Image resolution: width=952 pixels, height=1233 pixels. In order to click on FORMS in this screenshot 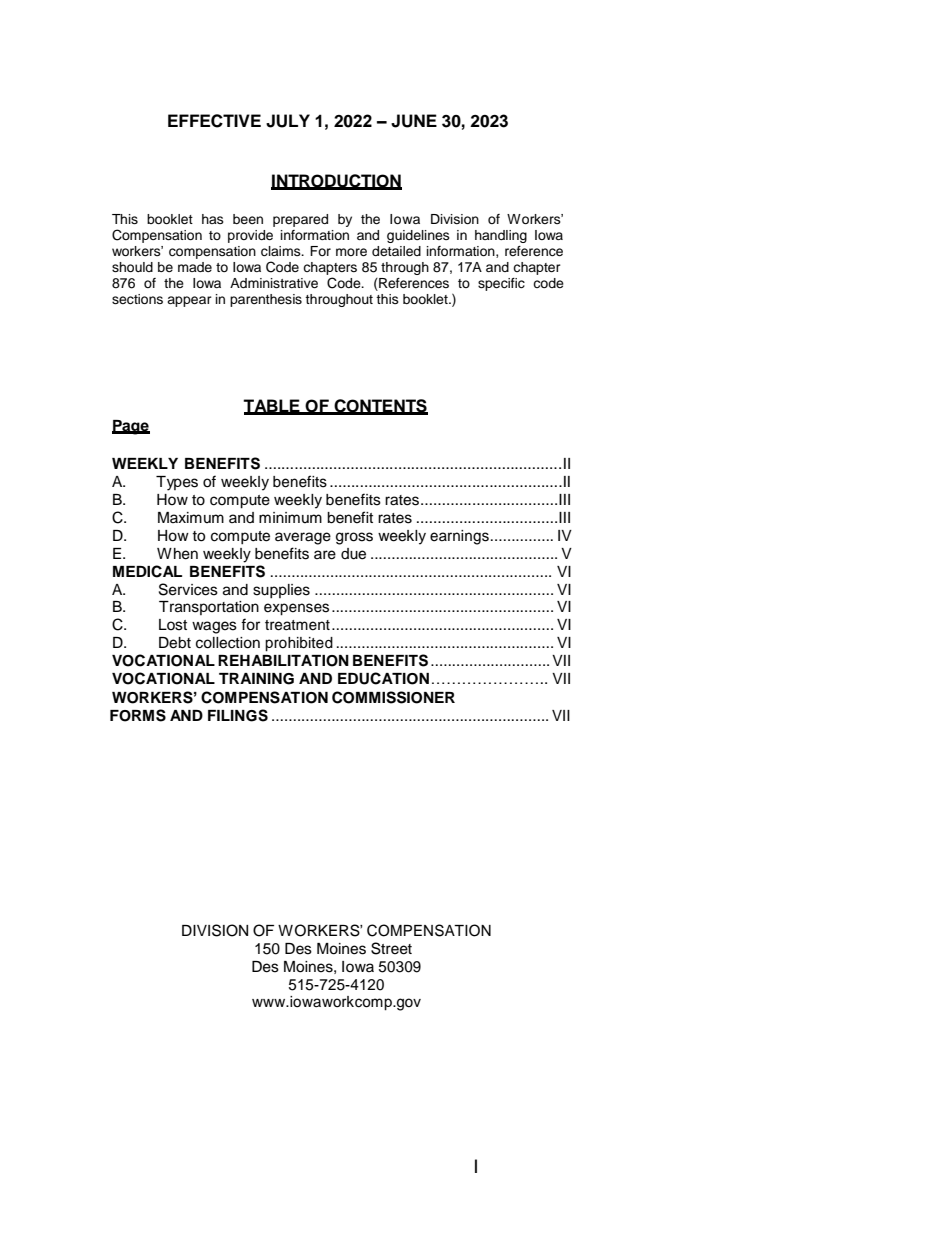, I will do `click(138, 715)`.
